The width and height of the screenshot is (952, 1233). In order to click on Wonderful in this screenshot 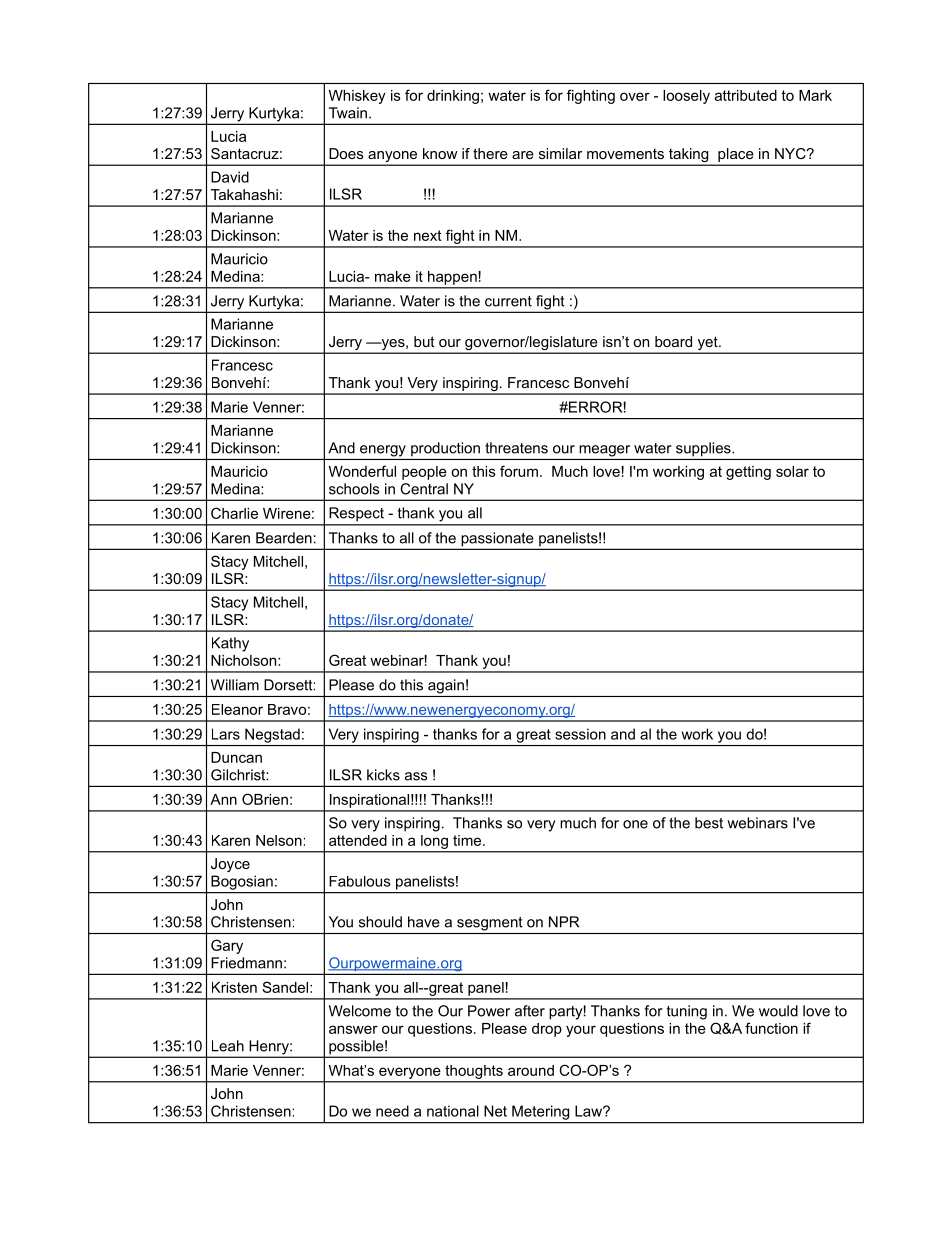, I will do `click(362, 471)`.
